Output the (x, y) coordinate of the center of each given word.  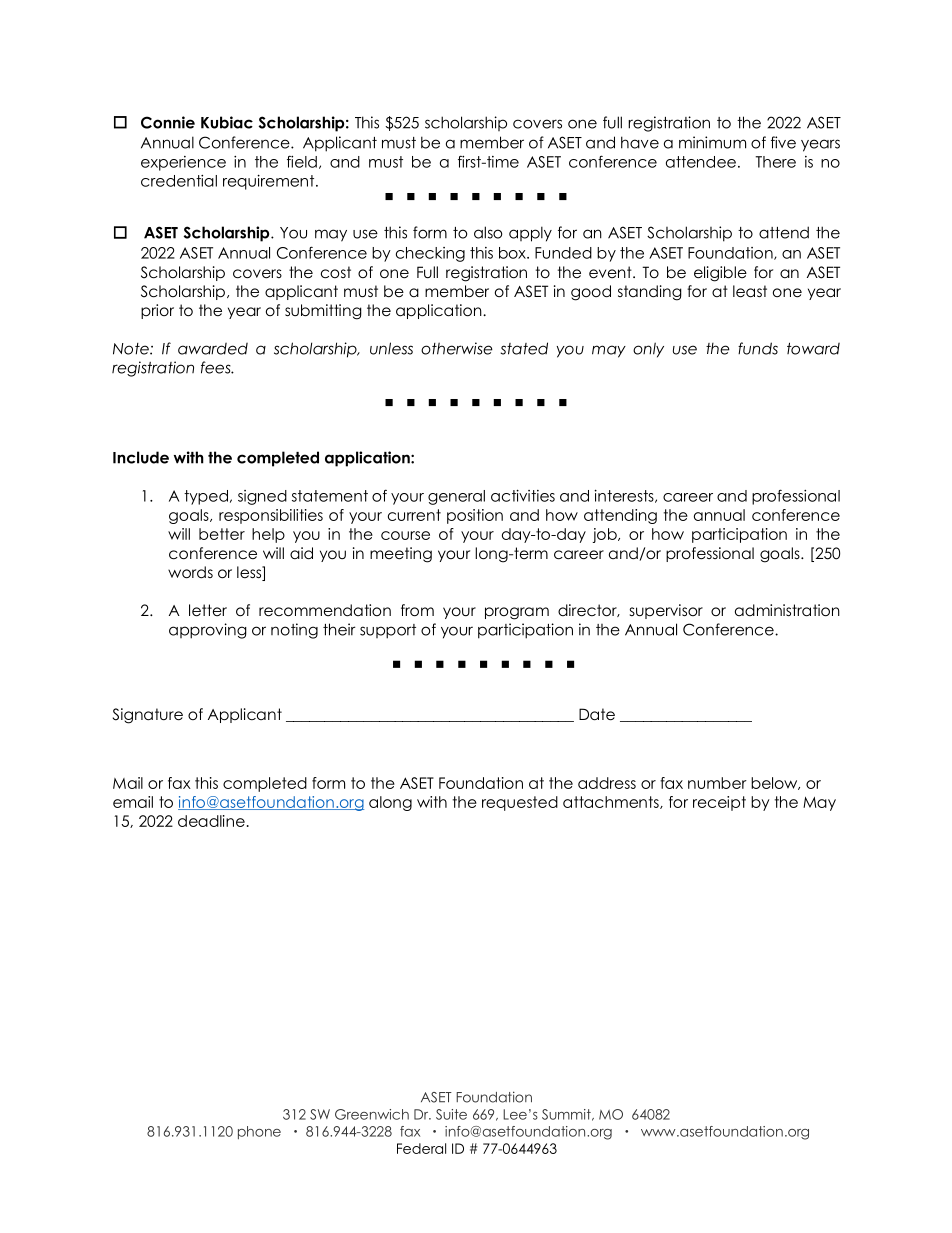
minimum (712, 142)
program (517, 613)
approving (208, 631)
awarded (213, 349)
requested (520, 803)
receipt (719, 803)
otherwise (457, 348)
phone (259, 1132)
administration (787, 610)
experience (183, 163)
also (488, 232)
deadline (211, 821)
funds (758, 348)
